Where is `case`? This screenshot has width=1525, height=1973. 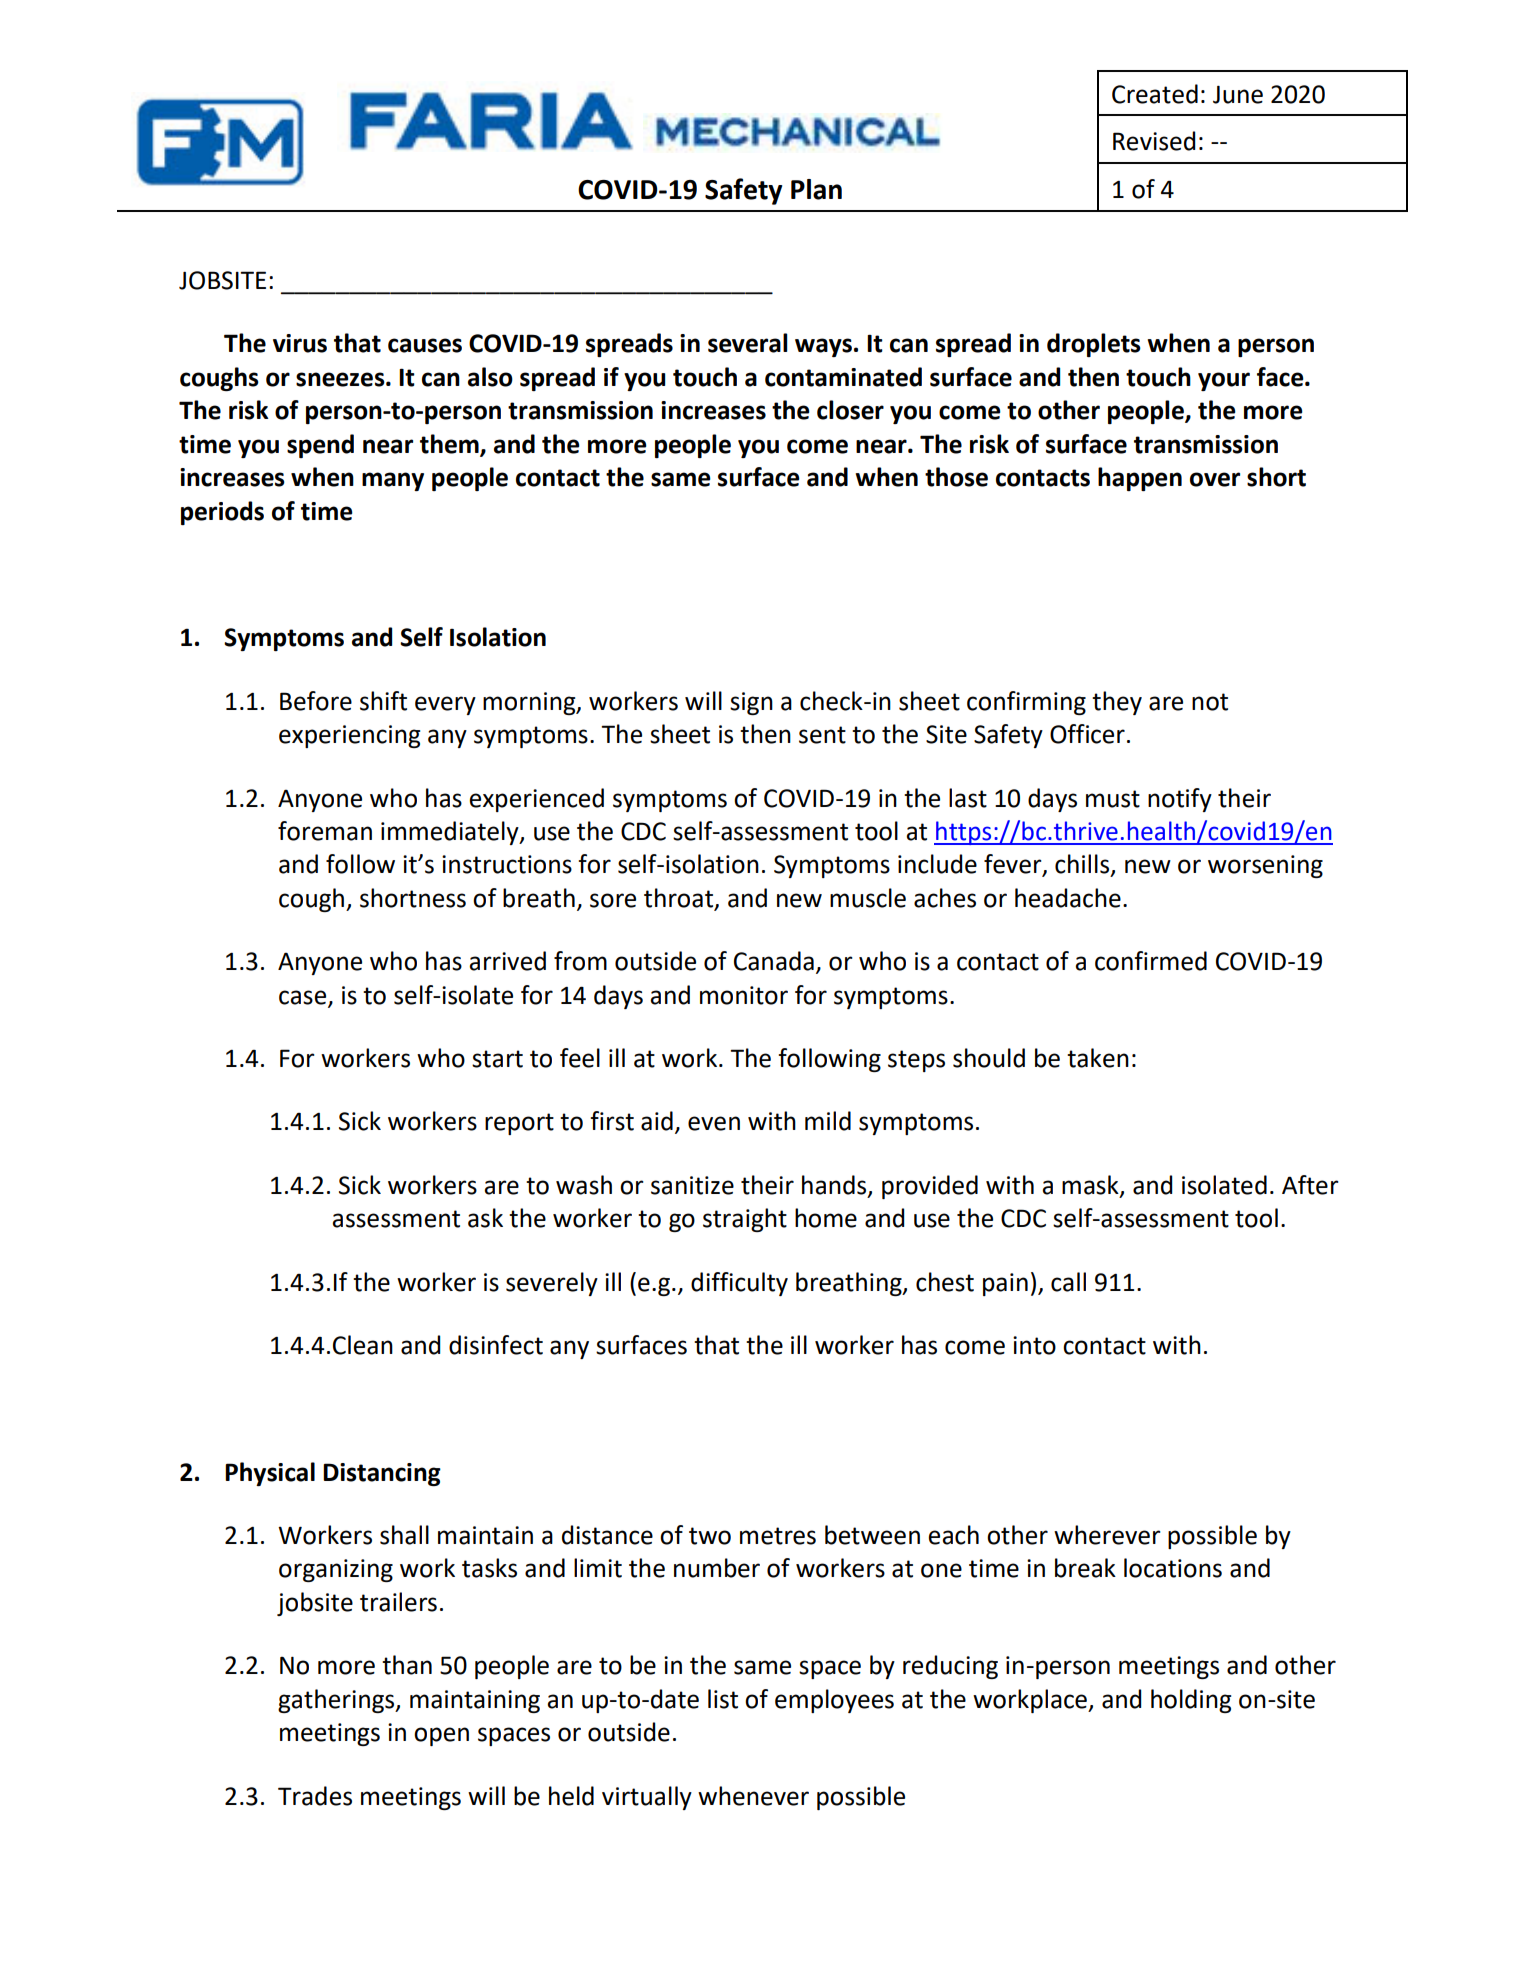 case is located at coordinates (304, 998).
